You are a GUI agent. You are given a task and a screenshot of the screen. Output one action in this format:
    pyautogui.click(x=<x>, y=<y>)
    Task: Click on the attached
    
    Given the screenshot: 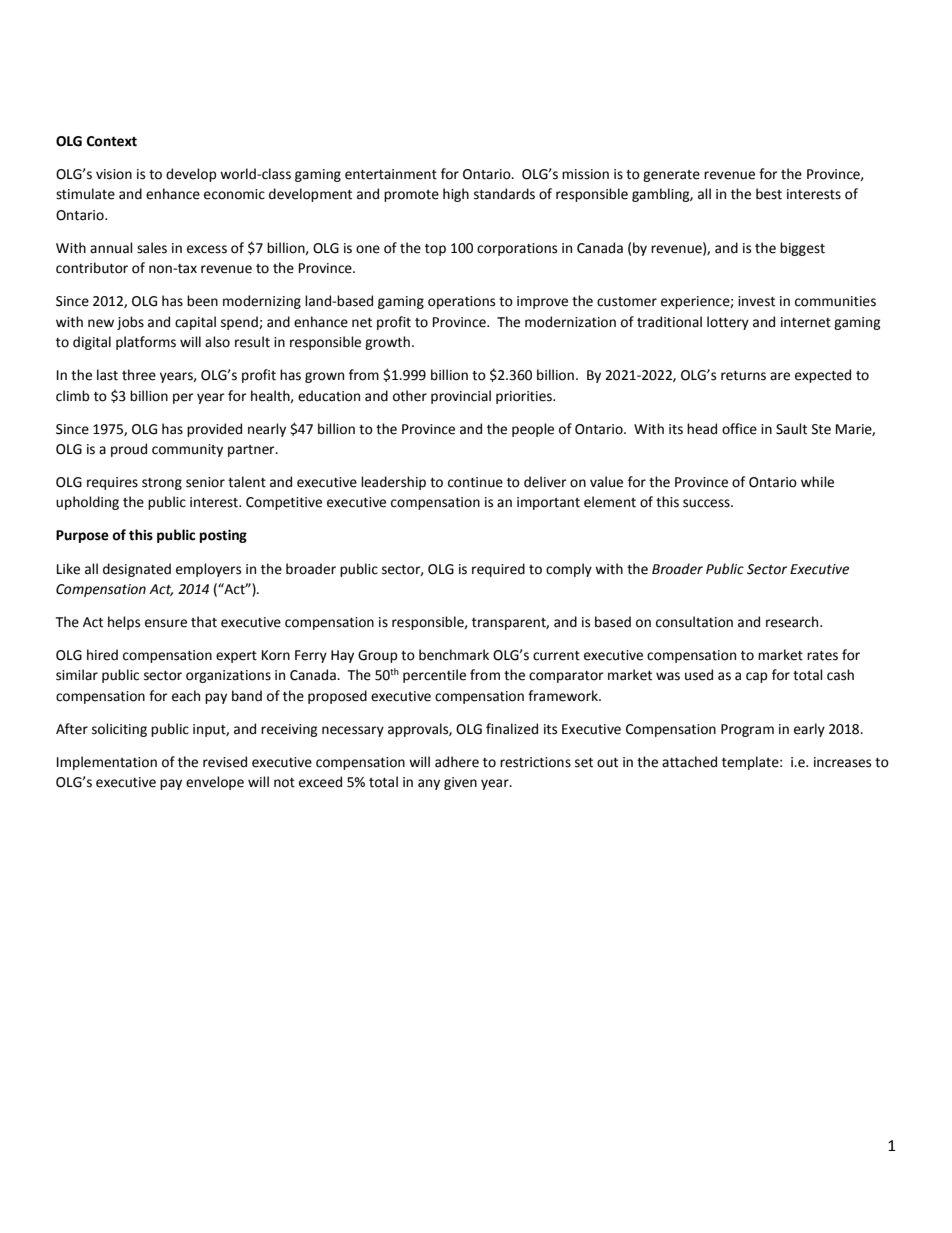 What is the action you would take?
    pyautogui.click(x=689, y=762)
